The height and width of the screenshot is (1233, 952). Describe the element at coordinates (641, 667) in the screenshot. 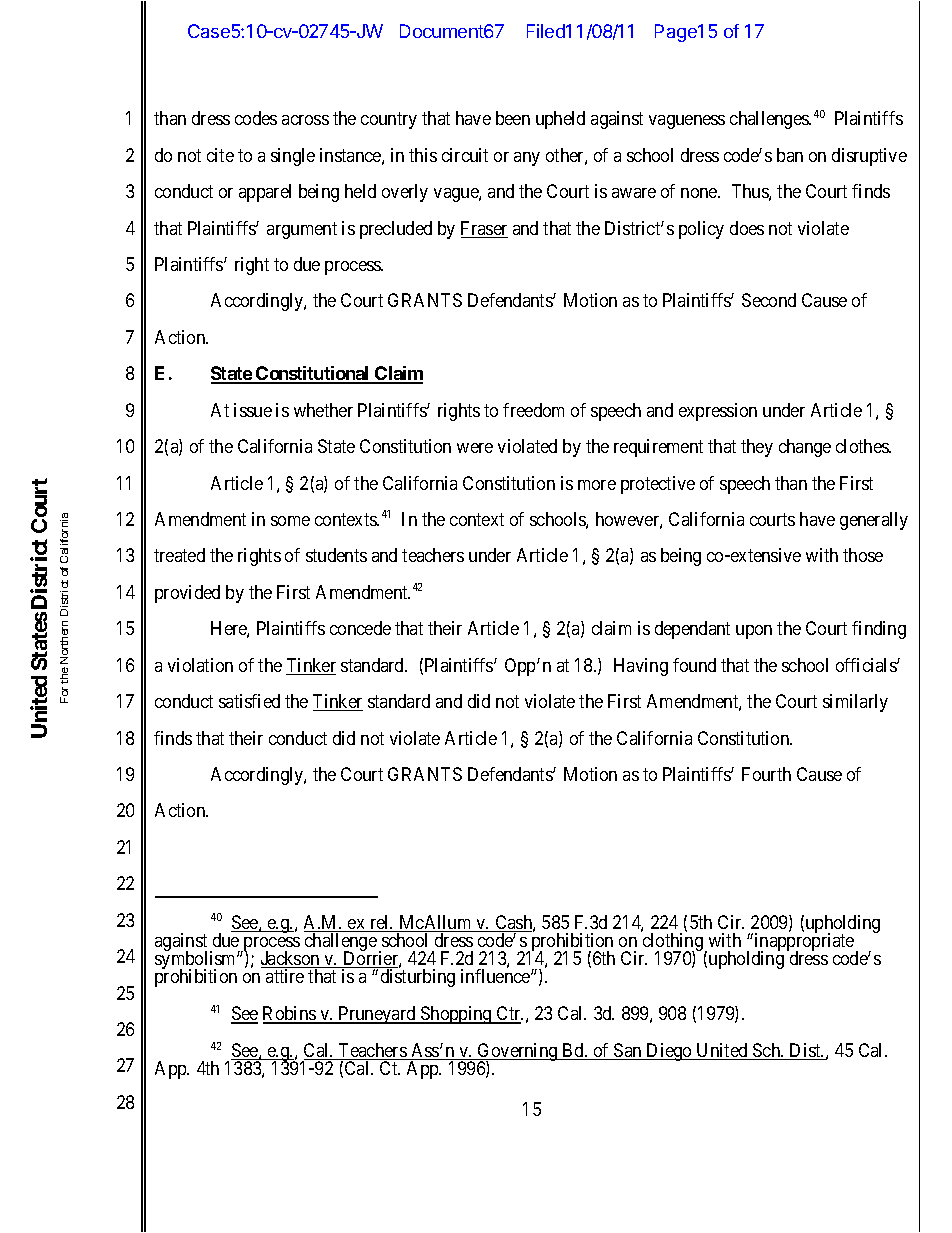

I see `Having` at that location.
